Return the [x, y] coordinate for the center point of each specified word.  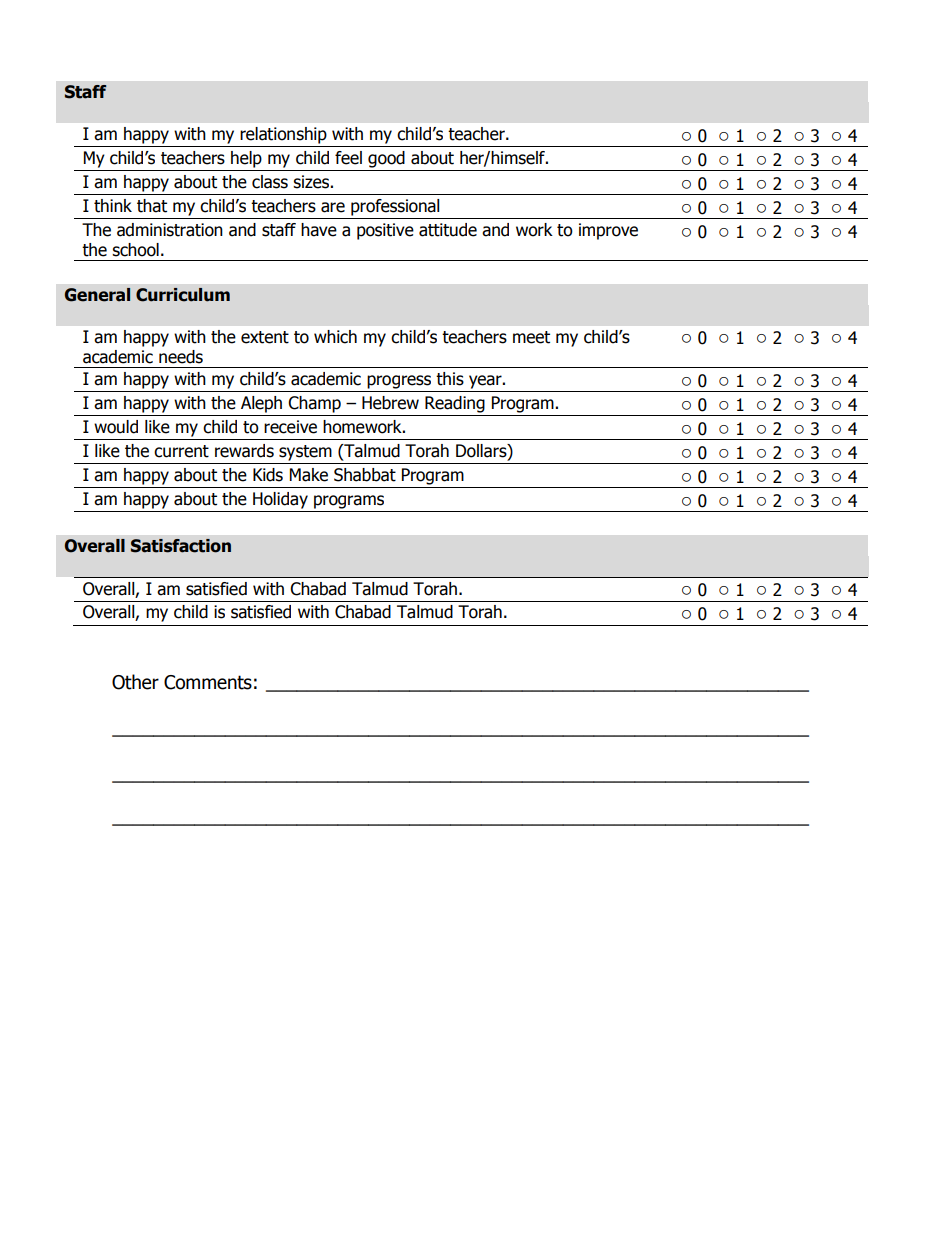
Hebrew [390, 403]
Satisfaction [181, 546]
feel [348, 158]
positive [385, 231]
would [116, 427]
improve [608, 231]
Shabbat [365, 475]
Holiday [280, 500]
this [450, 379]
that [152, 206]
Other [135, 682]
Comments [208, 682]
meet [531, 337]
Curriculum [183, 295]
